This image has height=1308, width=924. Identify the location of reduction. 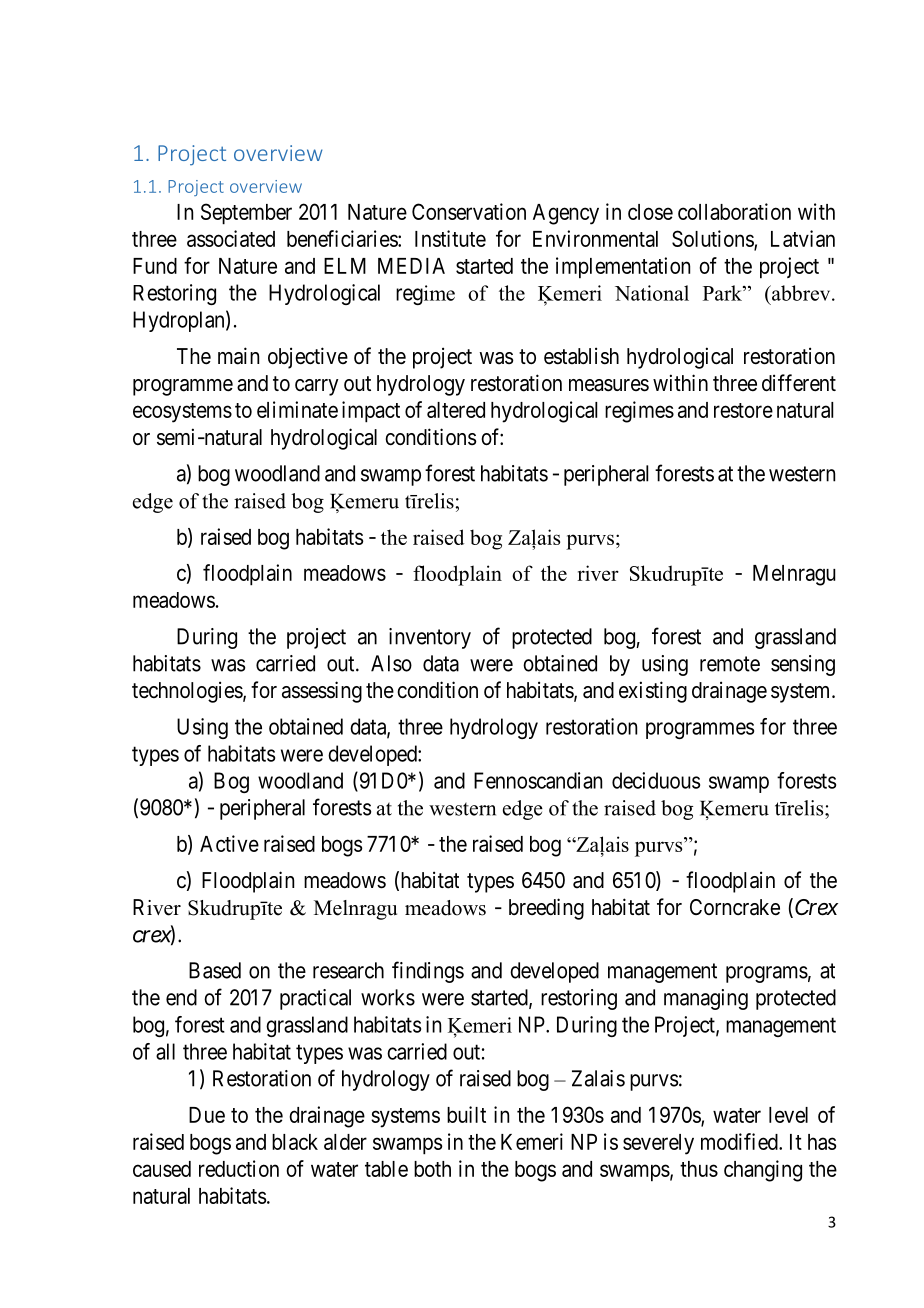
(239, 1168).
